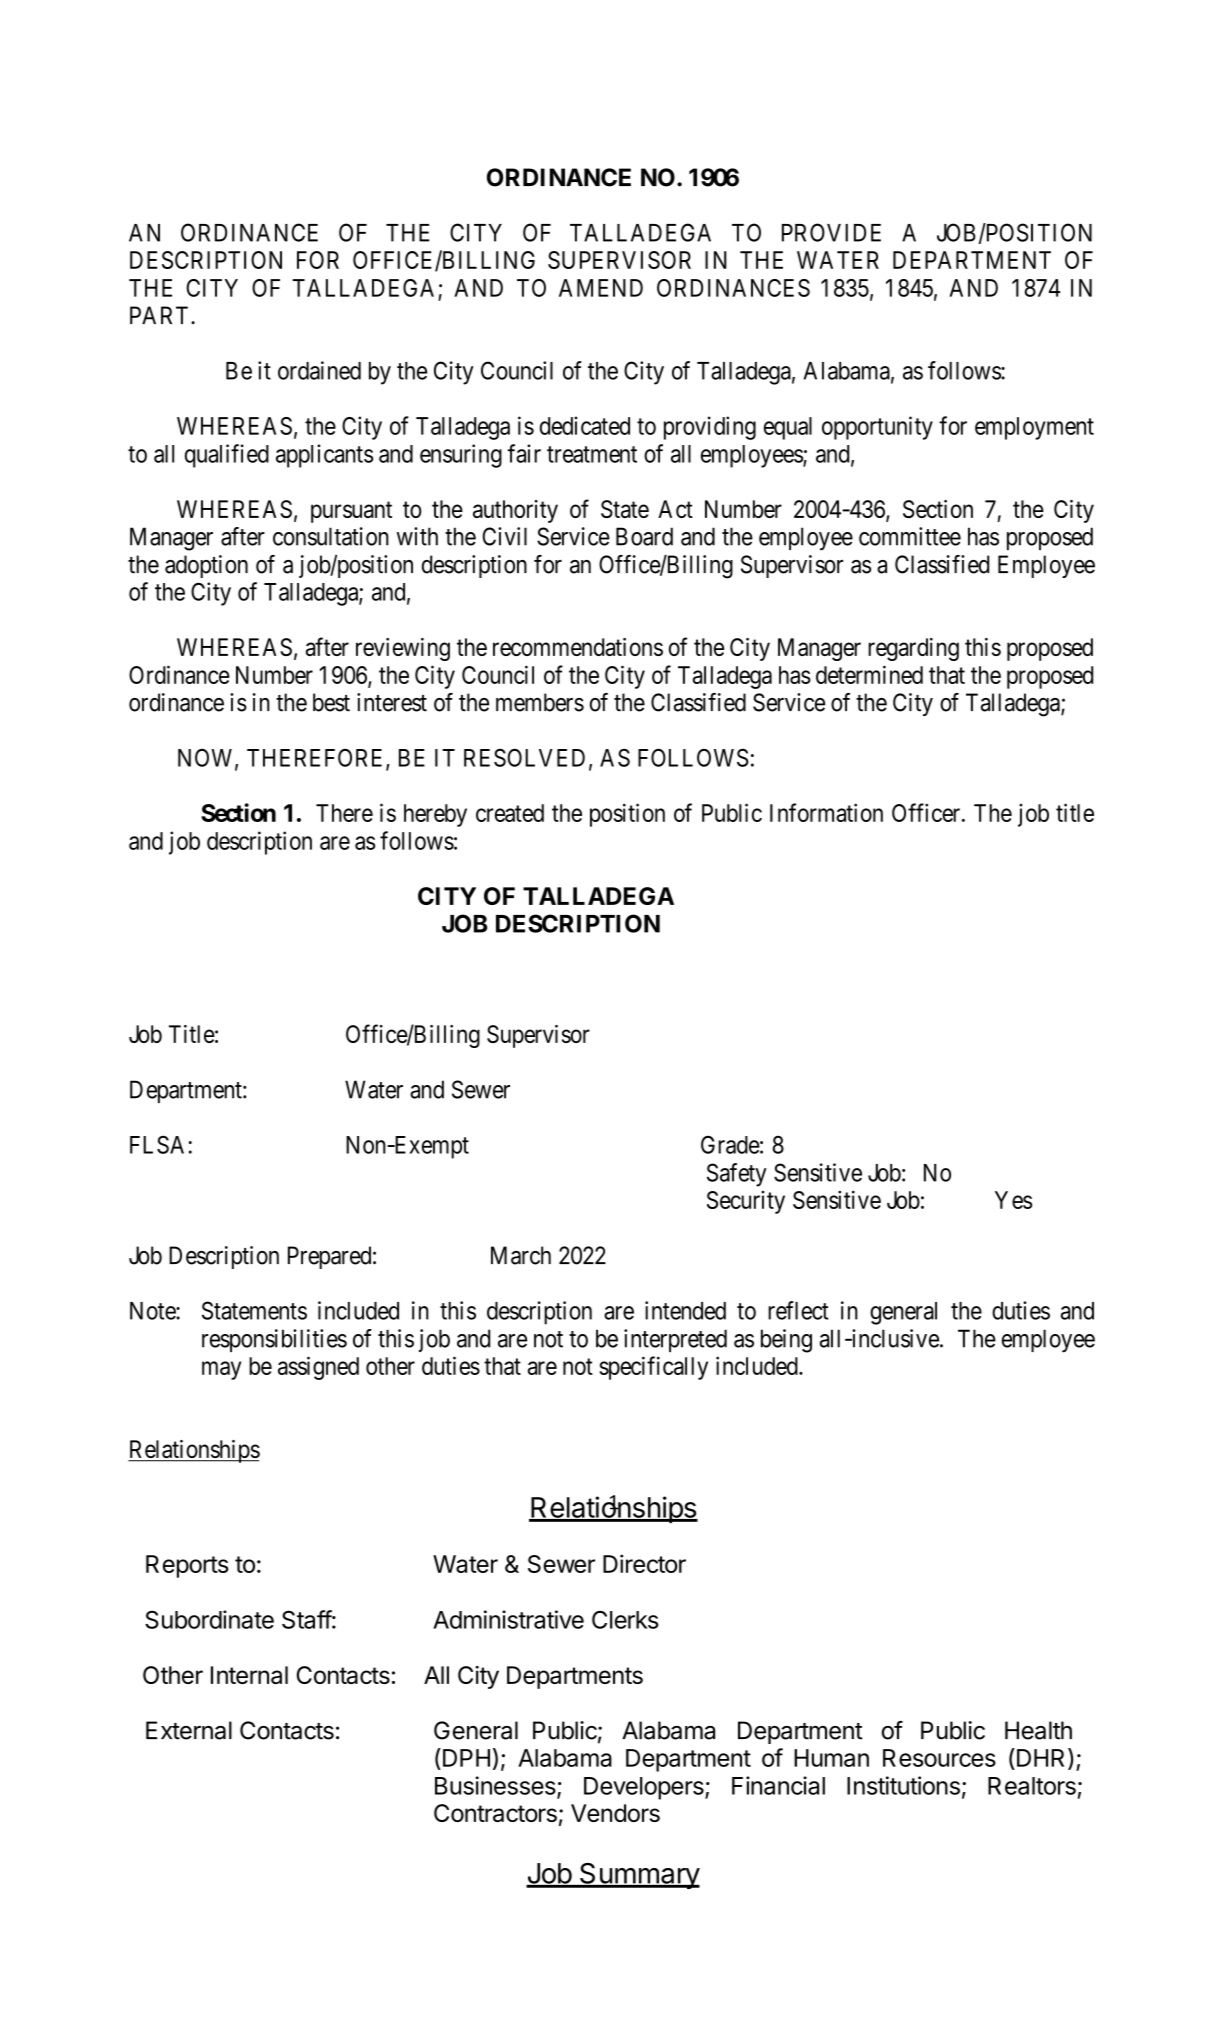 The image size is (1226, 2019). What do you see at coordinates (826, 812) in the screenshot?
I see `Information` at bounding box center [826, 812].
